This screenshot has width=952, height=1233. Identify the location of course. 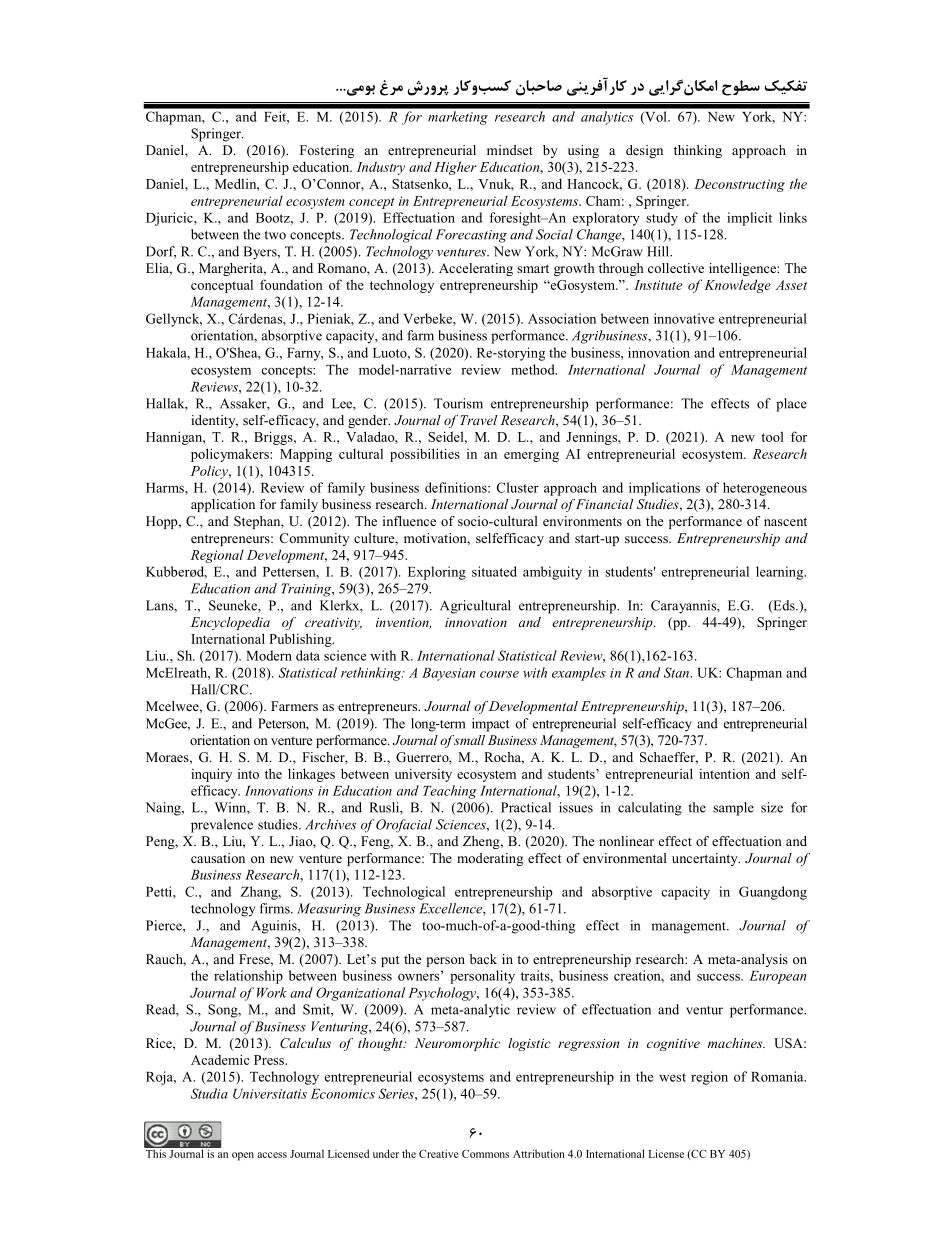
(499, 674).
